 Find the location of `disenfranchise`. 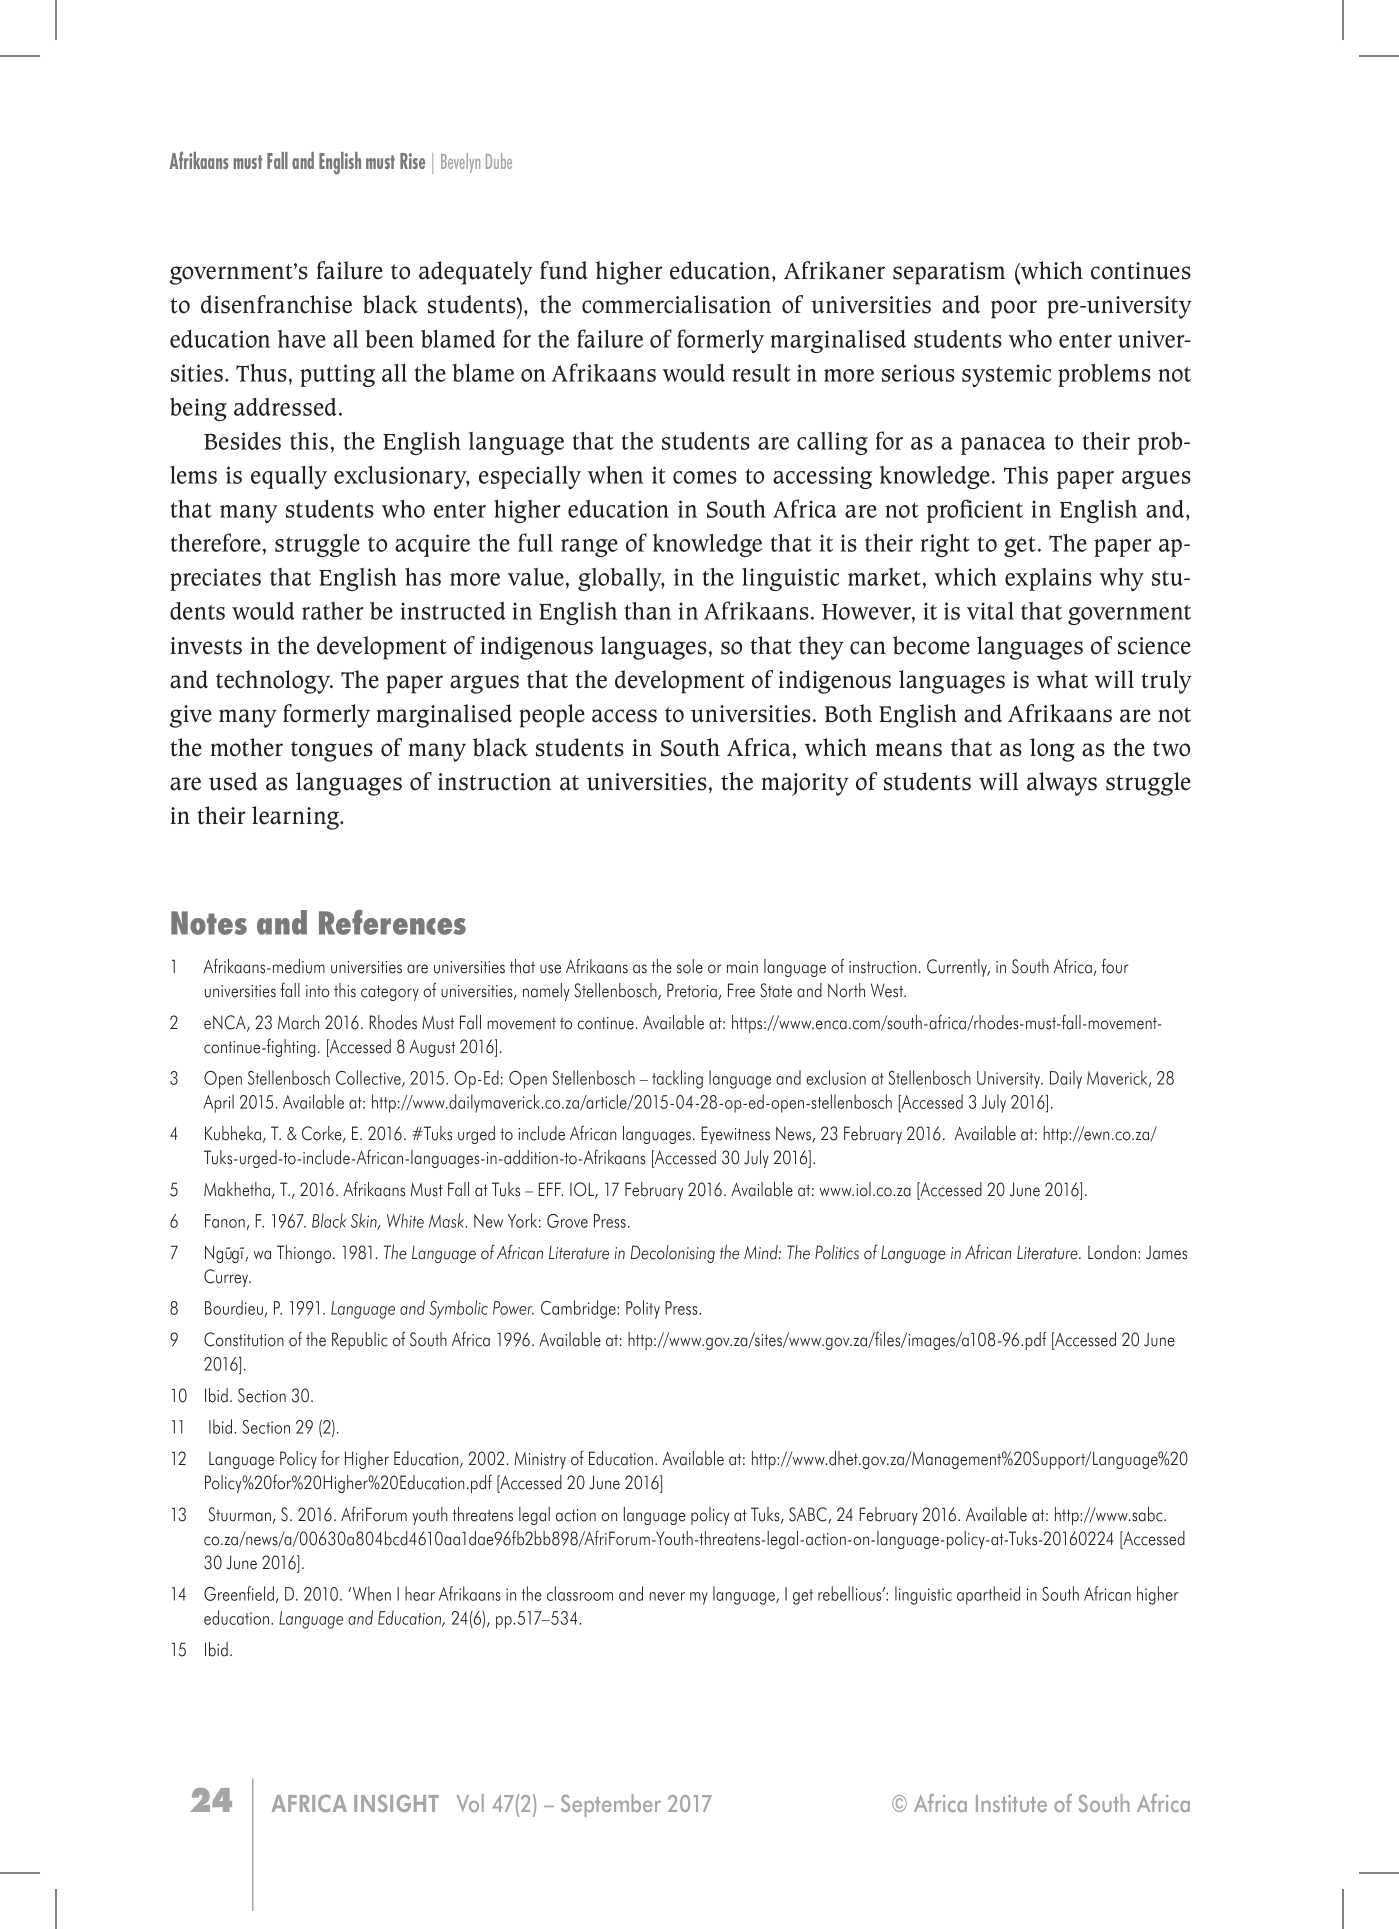

disenfranchise is located at coordinates (276, 304).
